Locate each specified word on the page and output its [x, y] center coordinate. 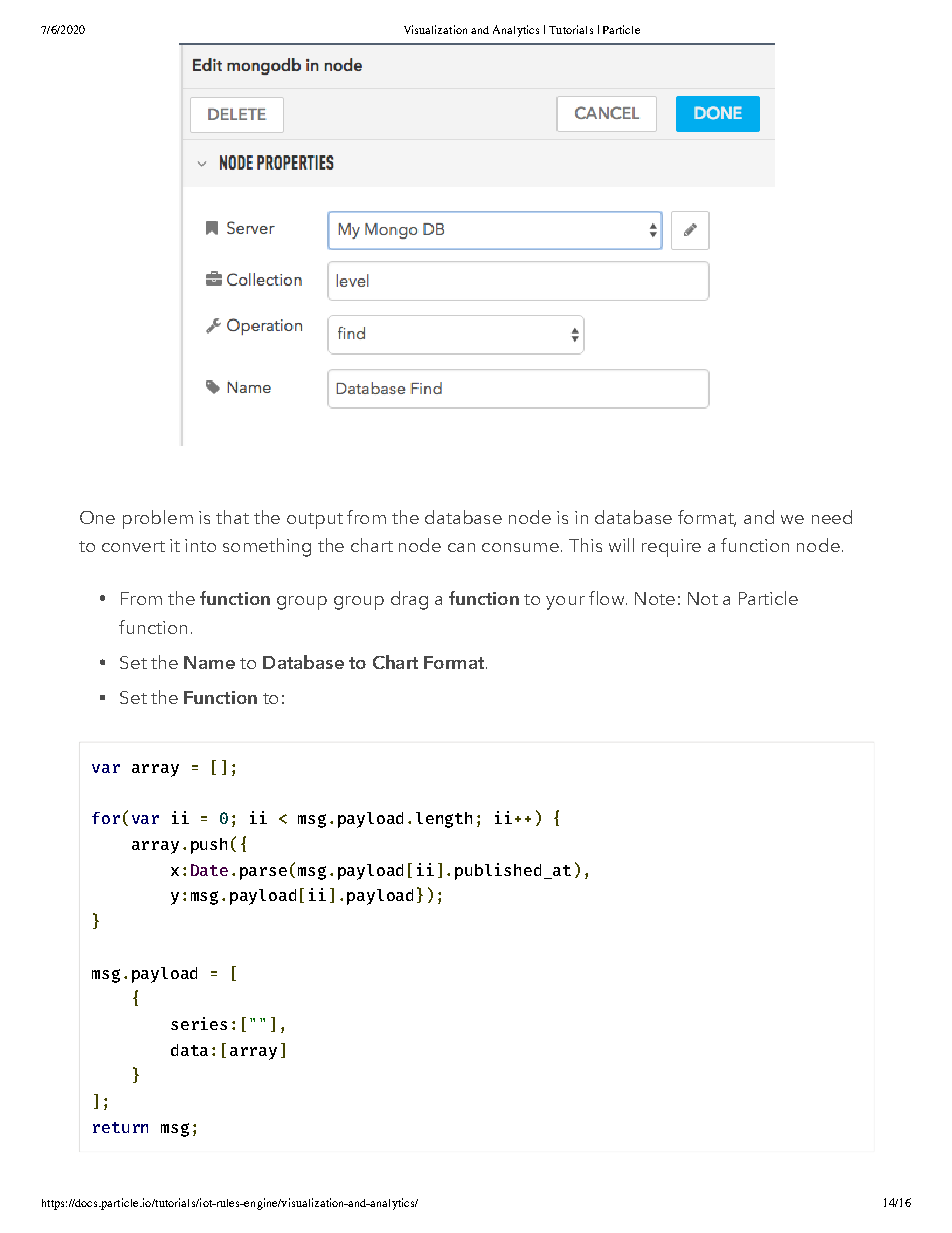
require [671, 548]
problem [158, 519]
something [267, 547]
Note [655, 598]
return [120, 1127]
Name [209, 662]
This [585, 545]
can [461, 547]
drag [409, 600]
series [199, 1023]
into [200, 545]
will [621, 545]
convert [133, 546]
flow [608, 598]
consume [520, 547]
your [565, 603]
